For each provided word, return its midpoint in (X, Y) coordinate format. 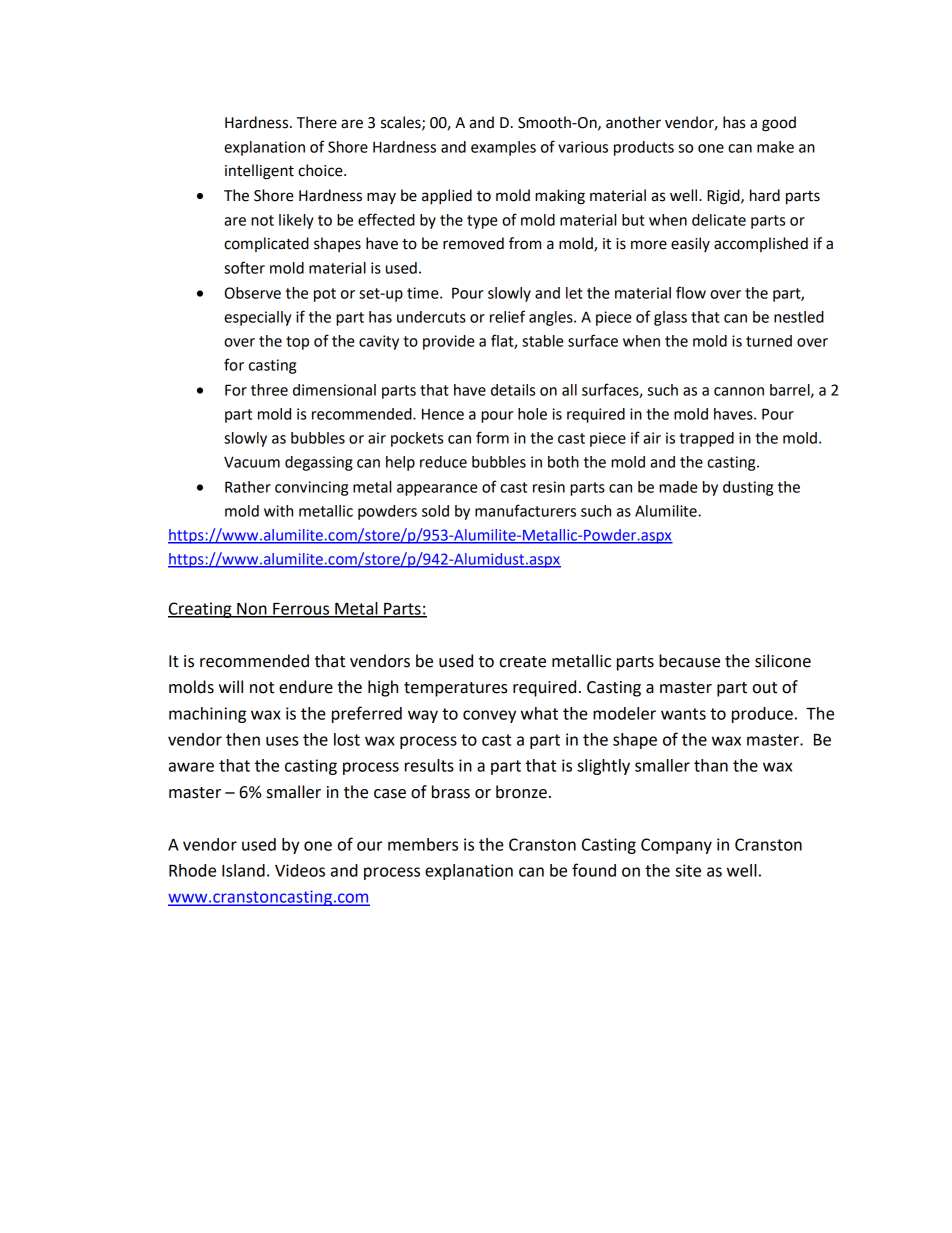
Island (243, 870)
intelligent (259, 172)
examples (503, 148)
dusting (748, 488)
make (775, 147)
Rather (248, 487)
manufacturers (525, 510)
